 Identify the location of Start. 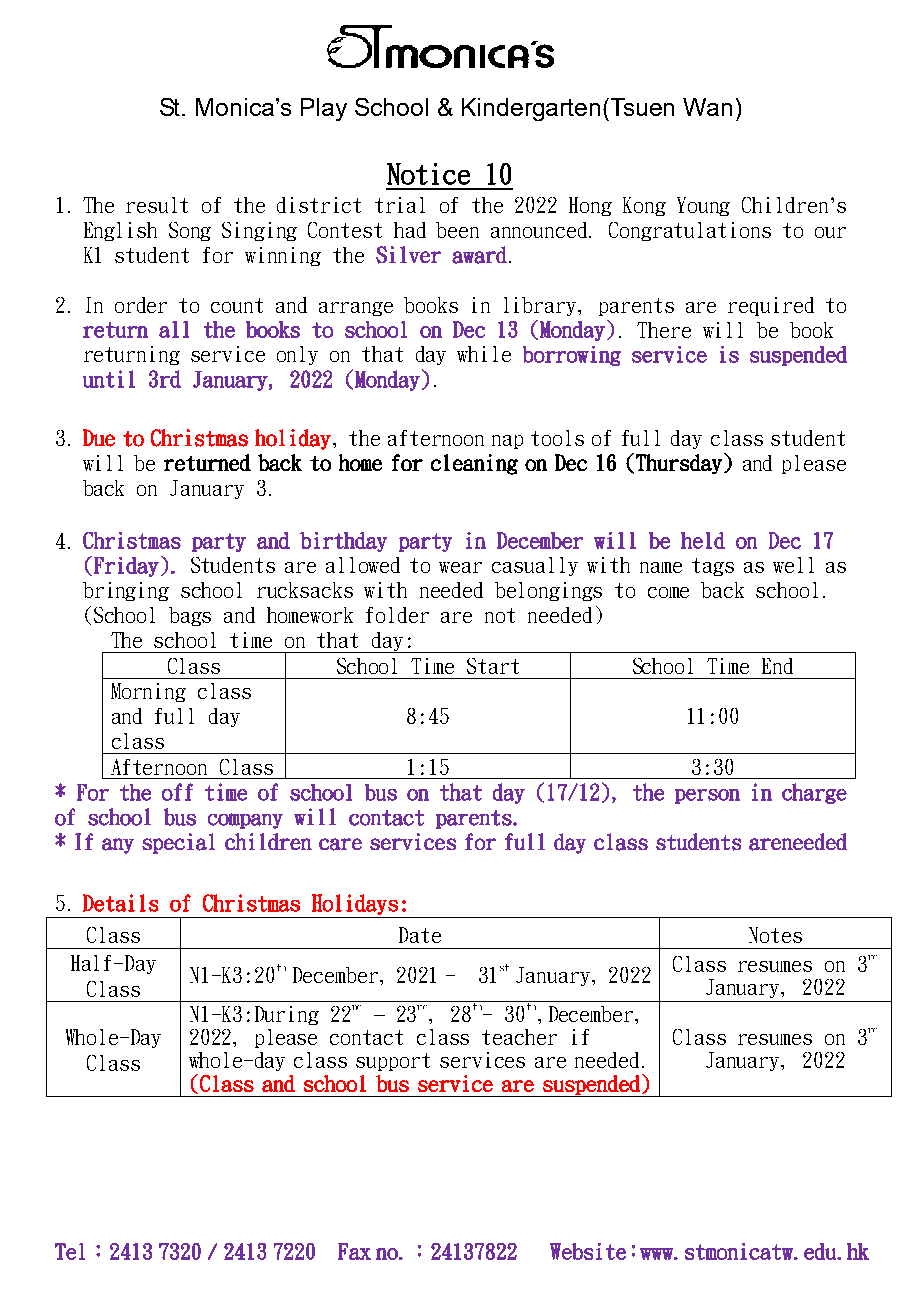
(493, 666).
